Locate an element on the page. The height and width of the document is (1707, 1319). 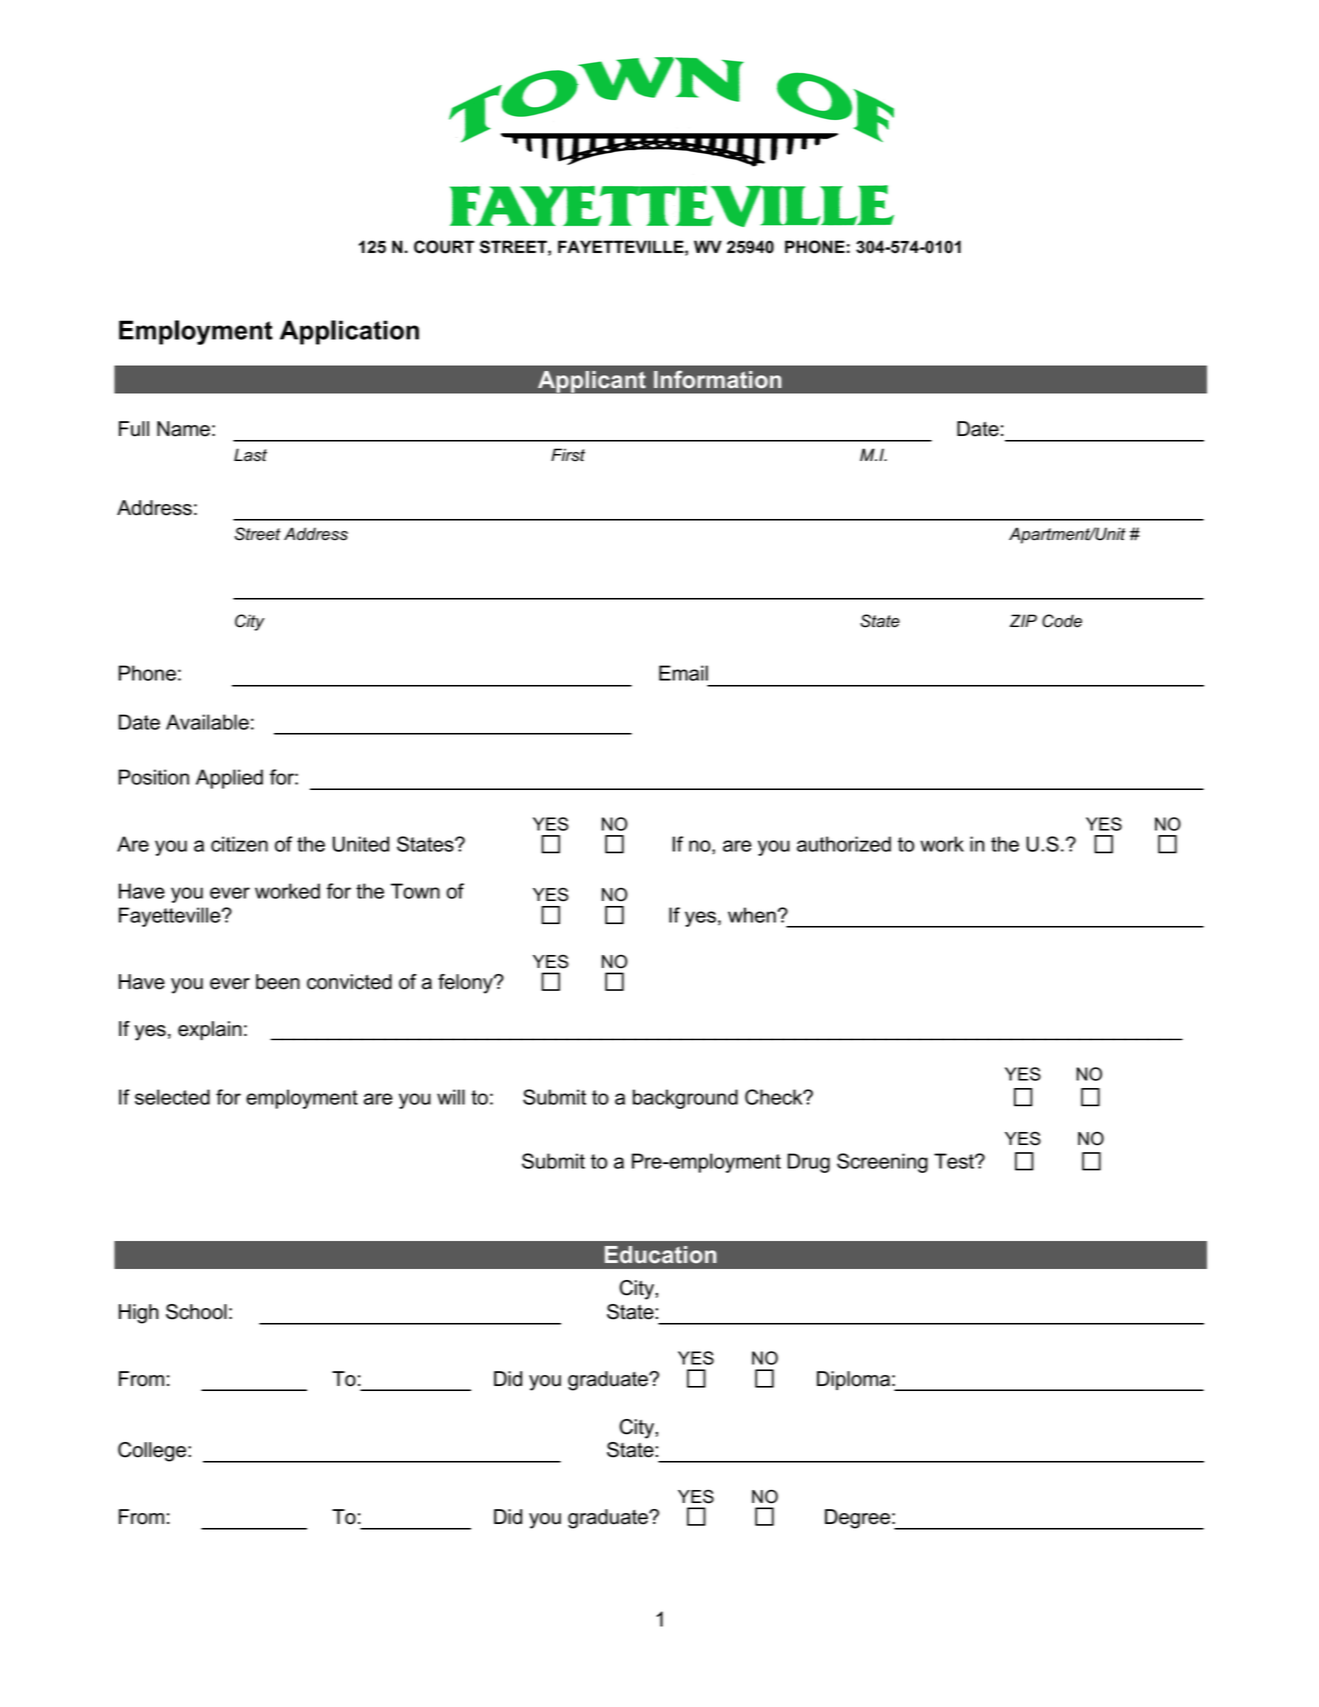
COURT is located at coordinates (444, 247).
